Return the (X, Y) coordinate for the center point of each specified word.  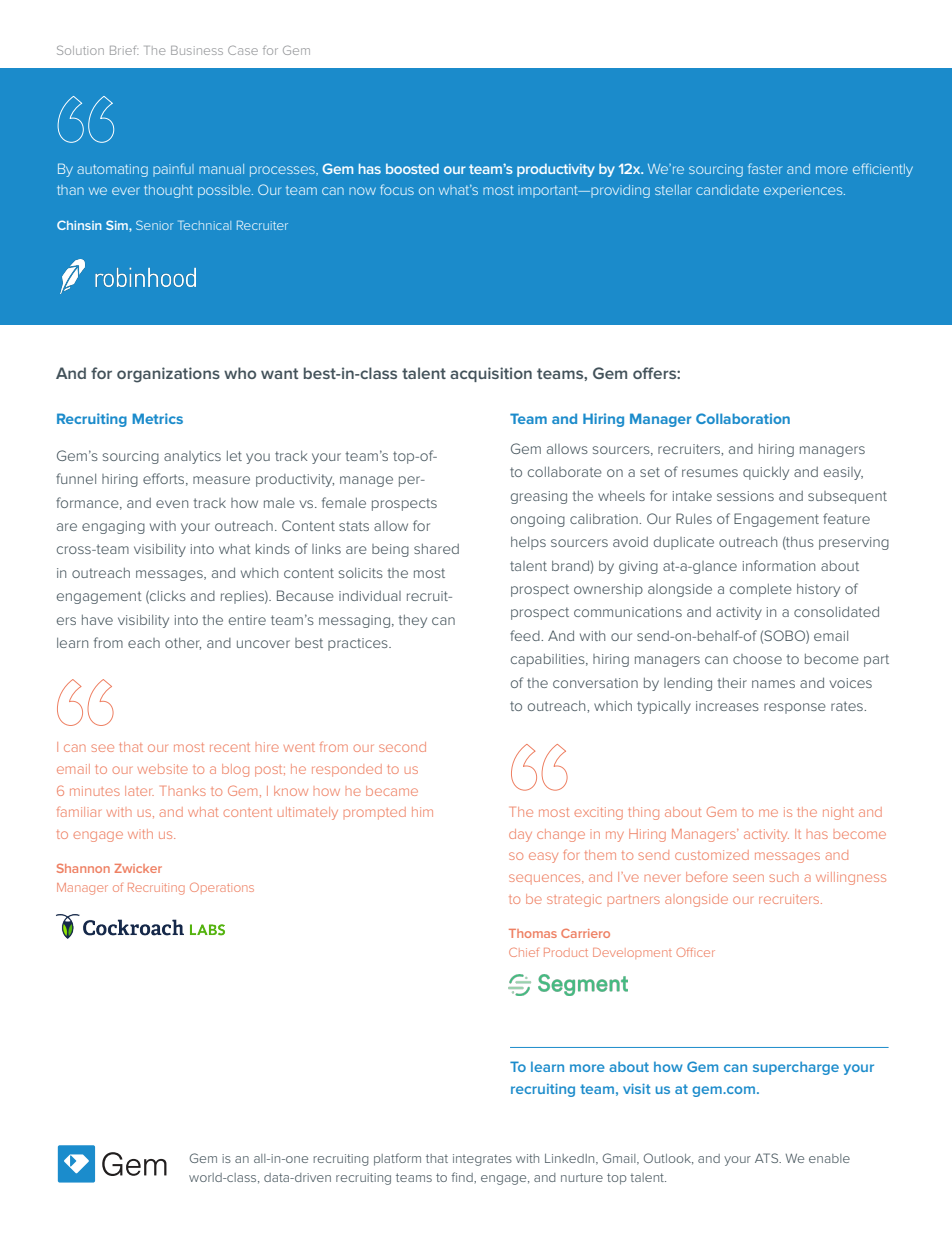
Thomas (533, 933)
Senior (154, 225)
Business (197, 50)
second (402, 747)
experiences (804, 191)
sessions (745, 496)
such (784, 878)
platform (397, 1159)
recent (230, 747)
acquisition (491, 374)
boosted (412, 169)
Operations (222, 888)
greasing (539, 497)
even (172, 504)
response (795, 708)
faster (765, 168)
